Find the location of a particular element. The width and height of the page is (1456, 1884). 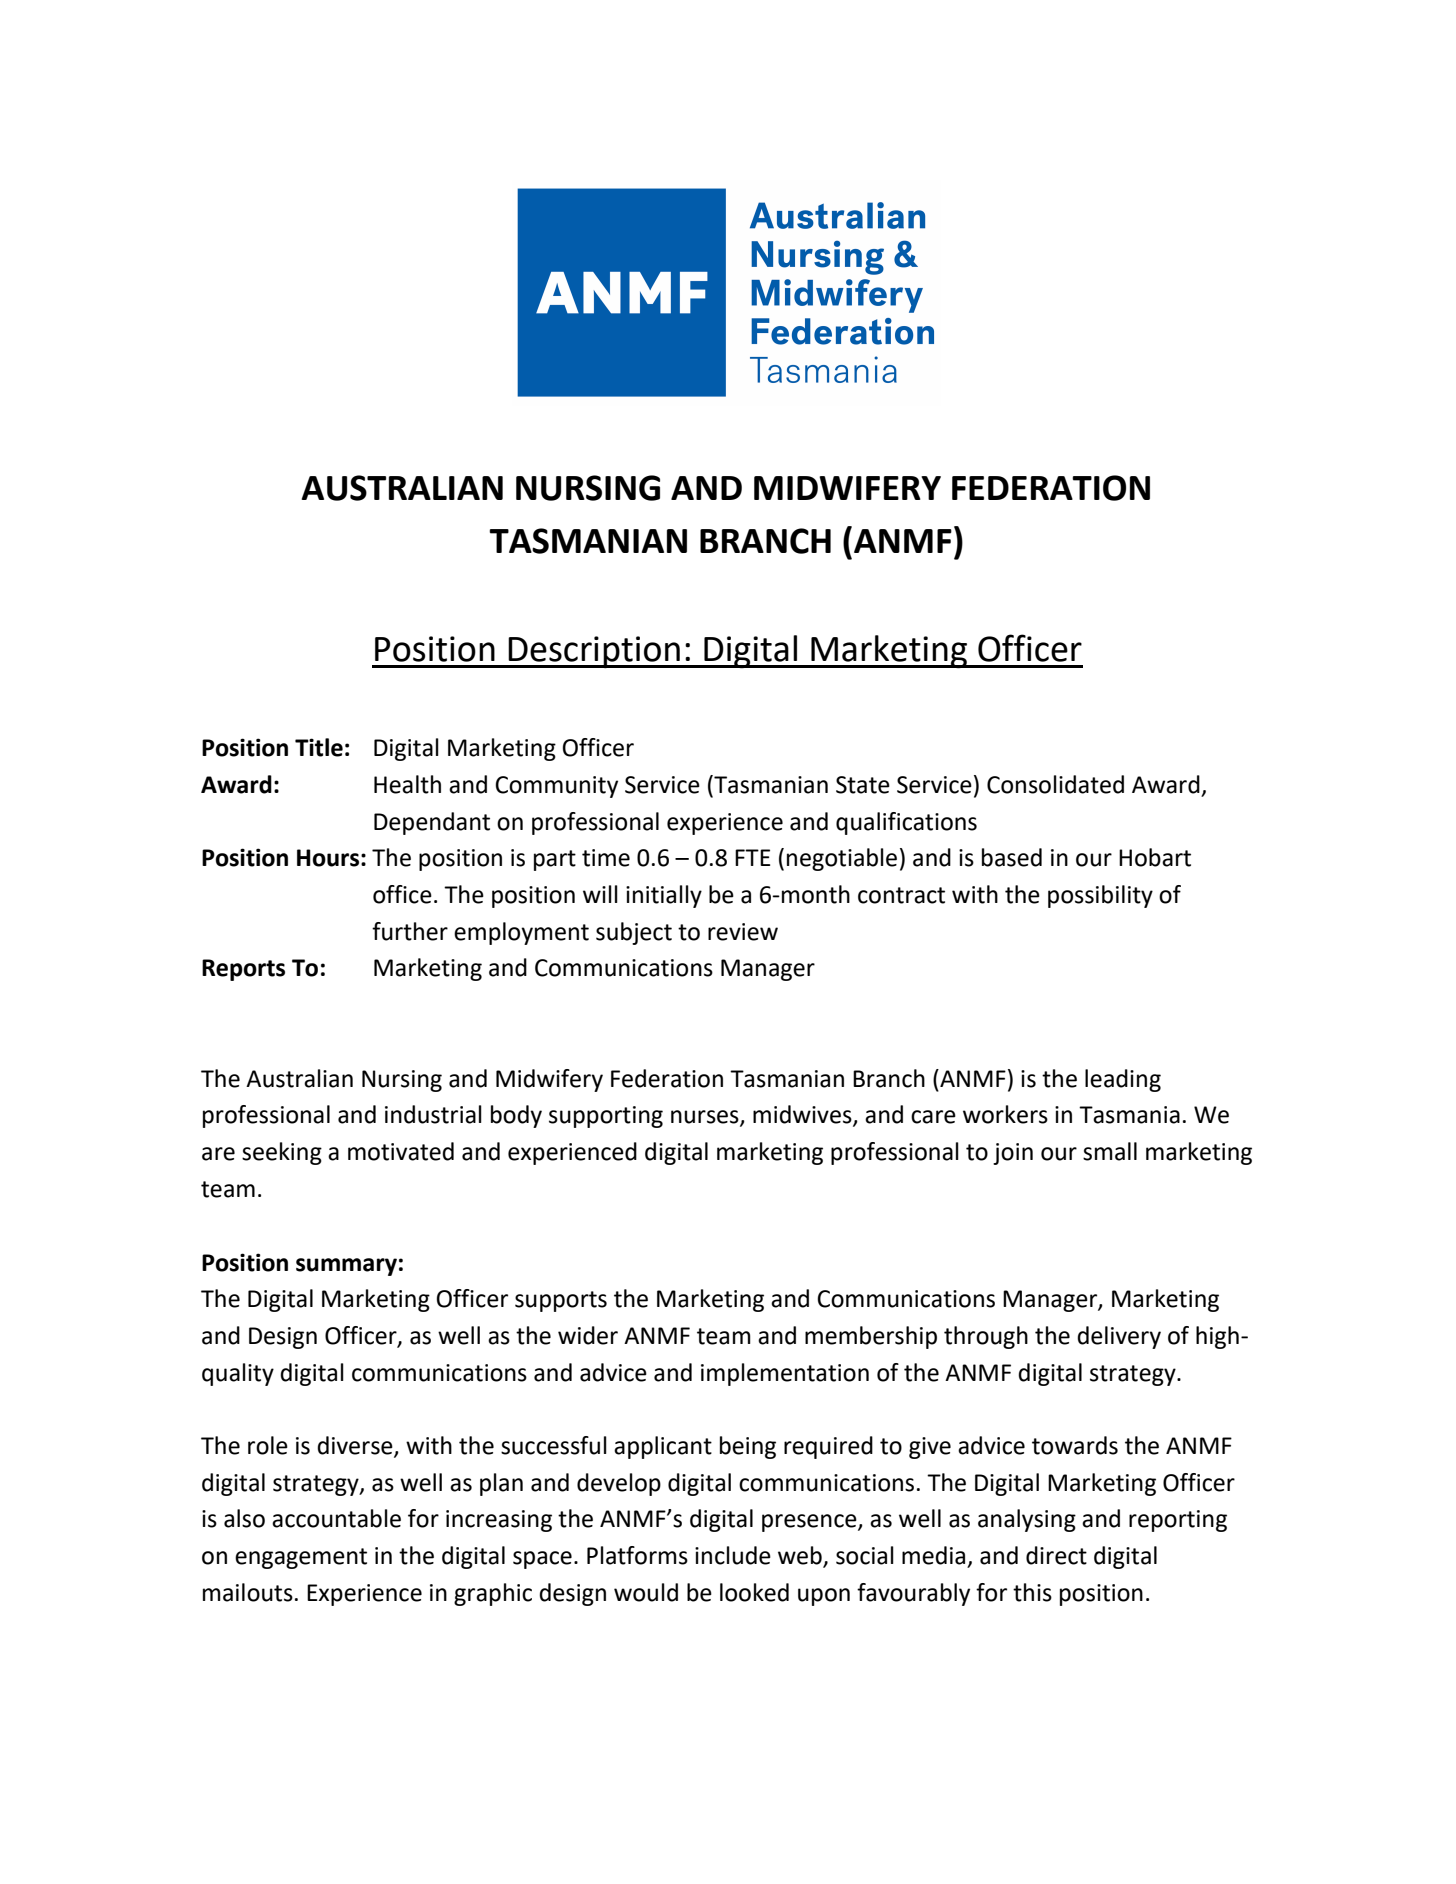

Description is located at coordinates (594, 652).
